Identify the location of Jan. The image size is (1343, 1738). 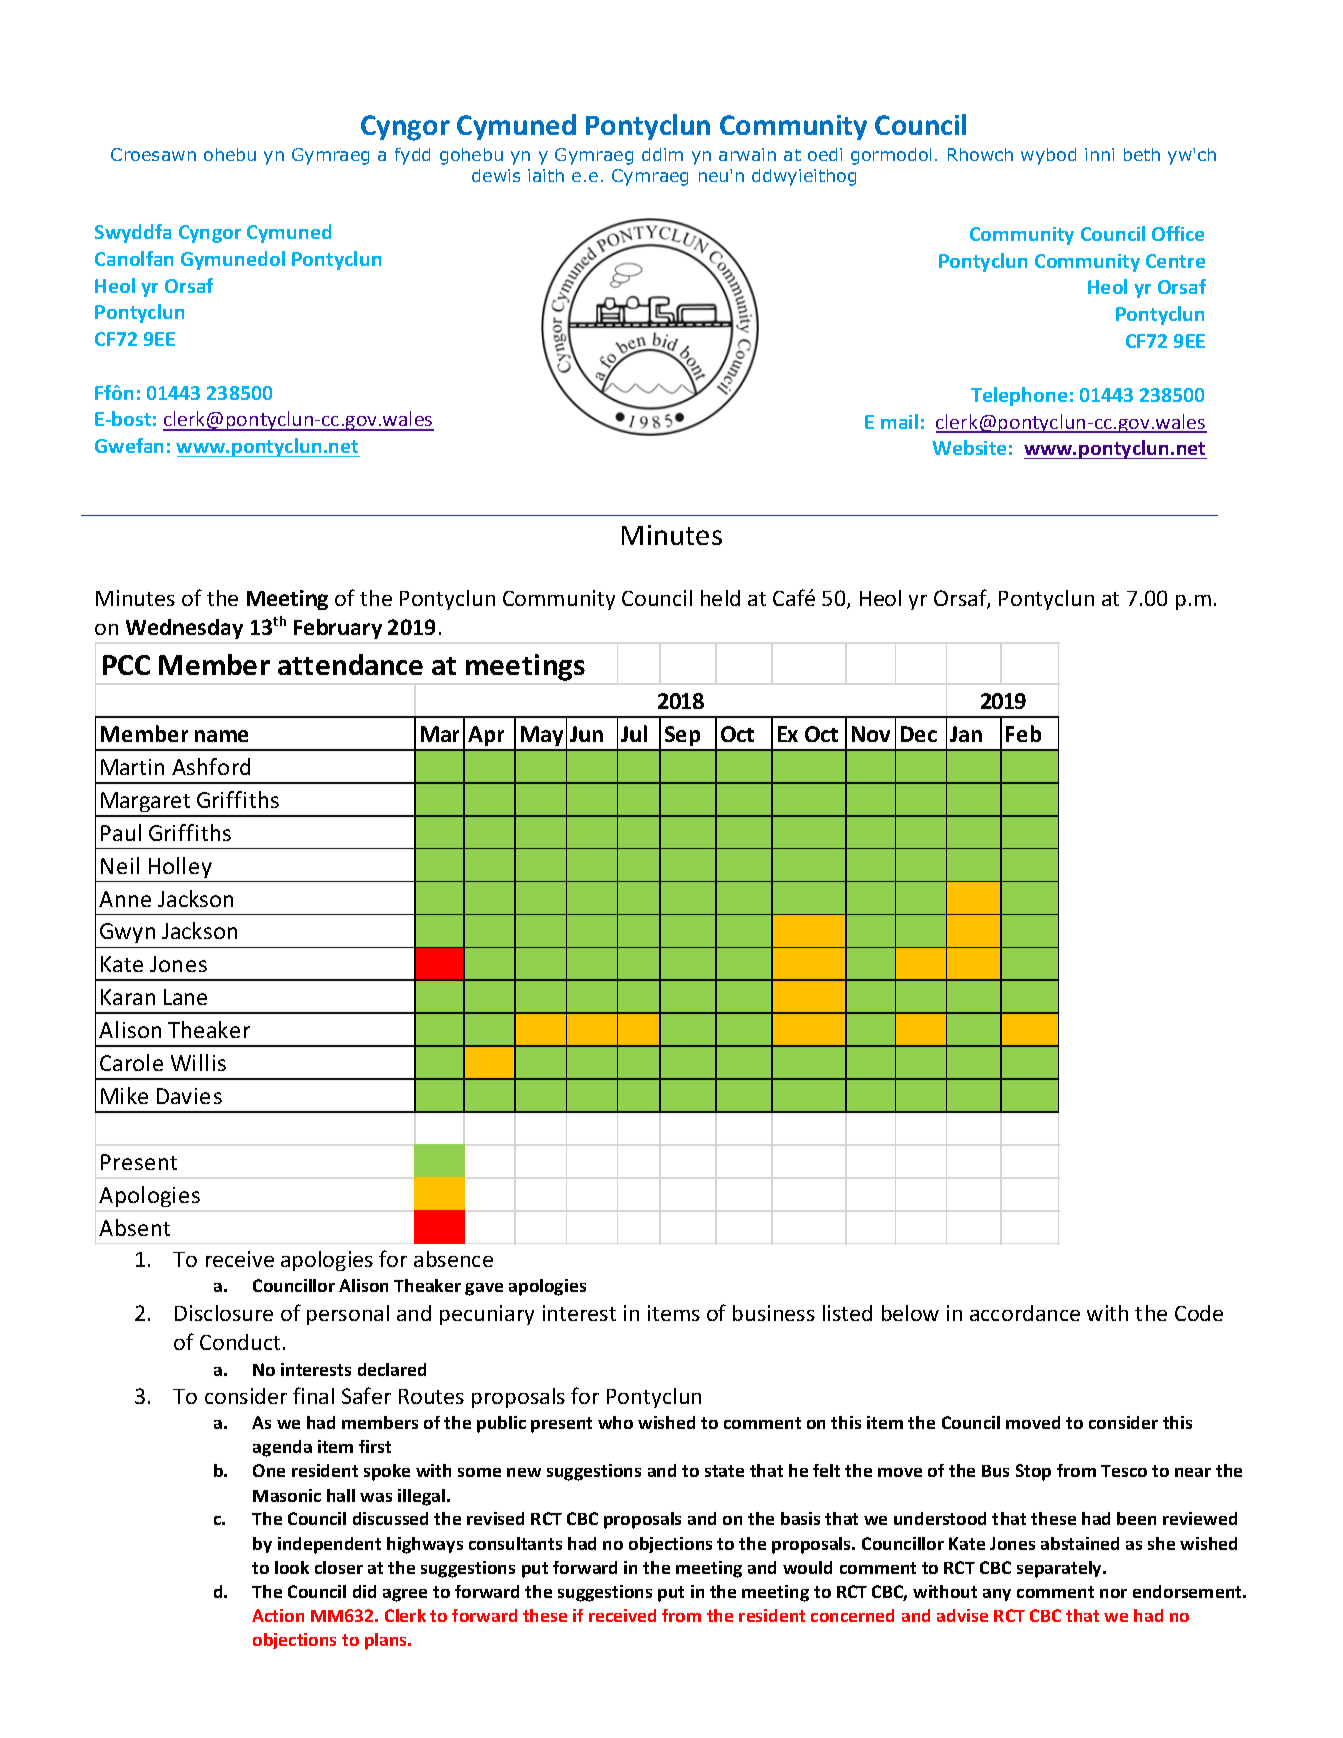
(966, 734).
